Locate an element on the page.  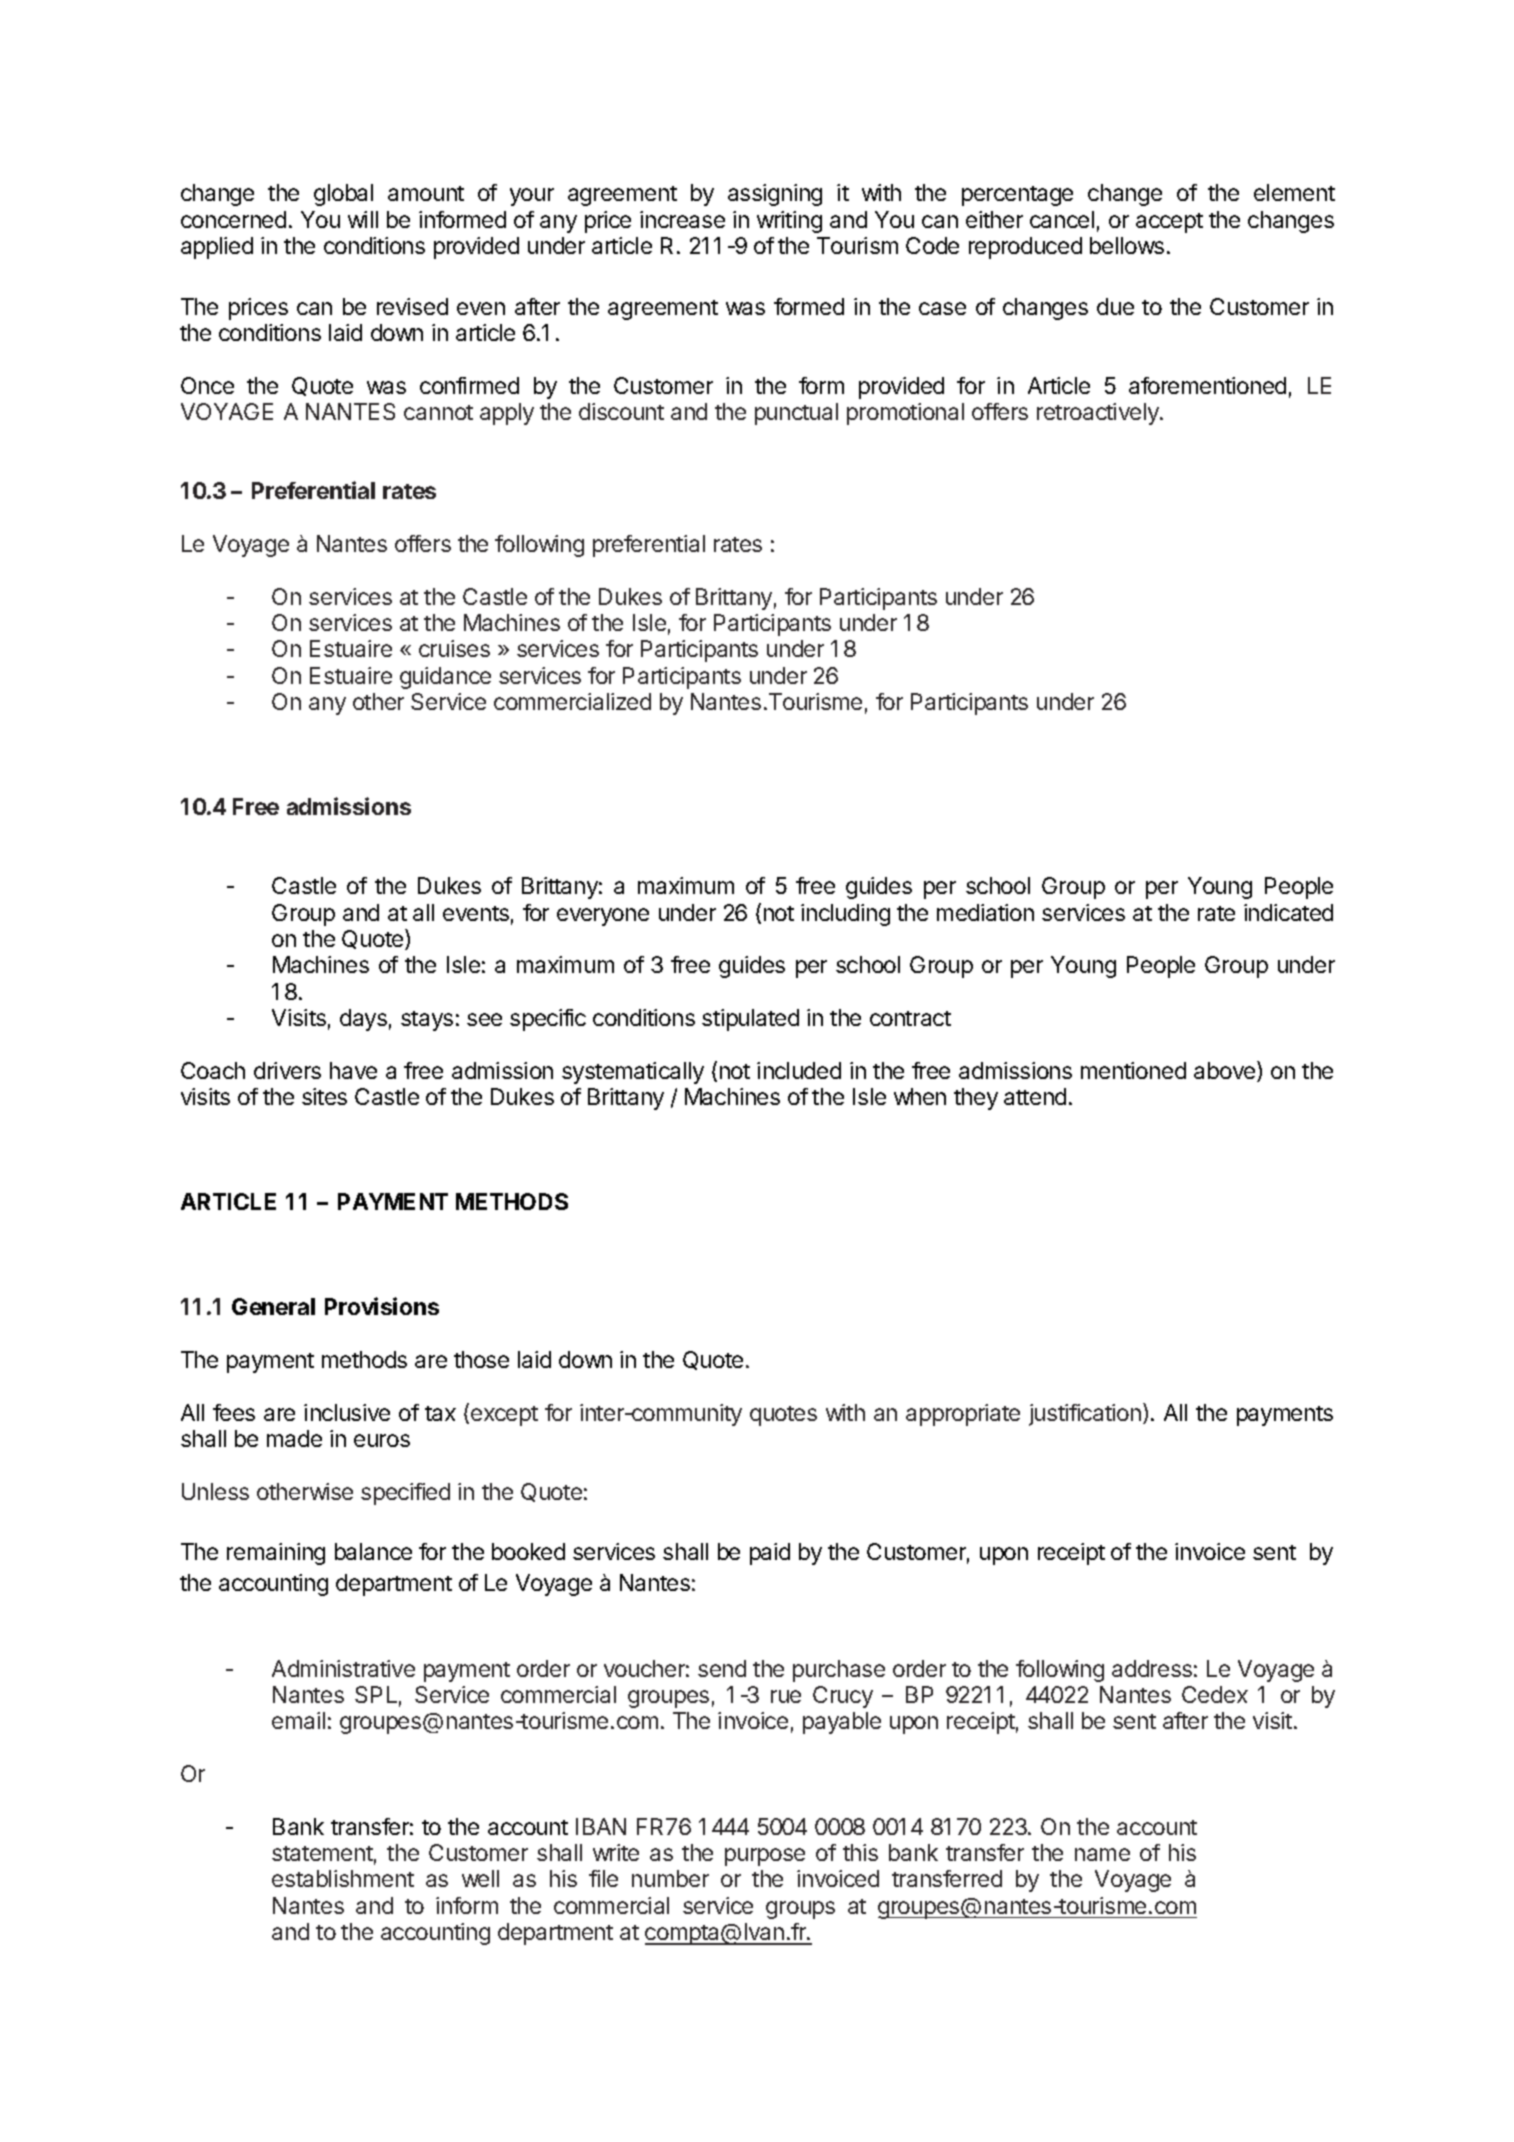
purpose is located at coordinates (765, 1857).
